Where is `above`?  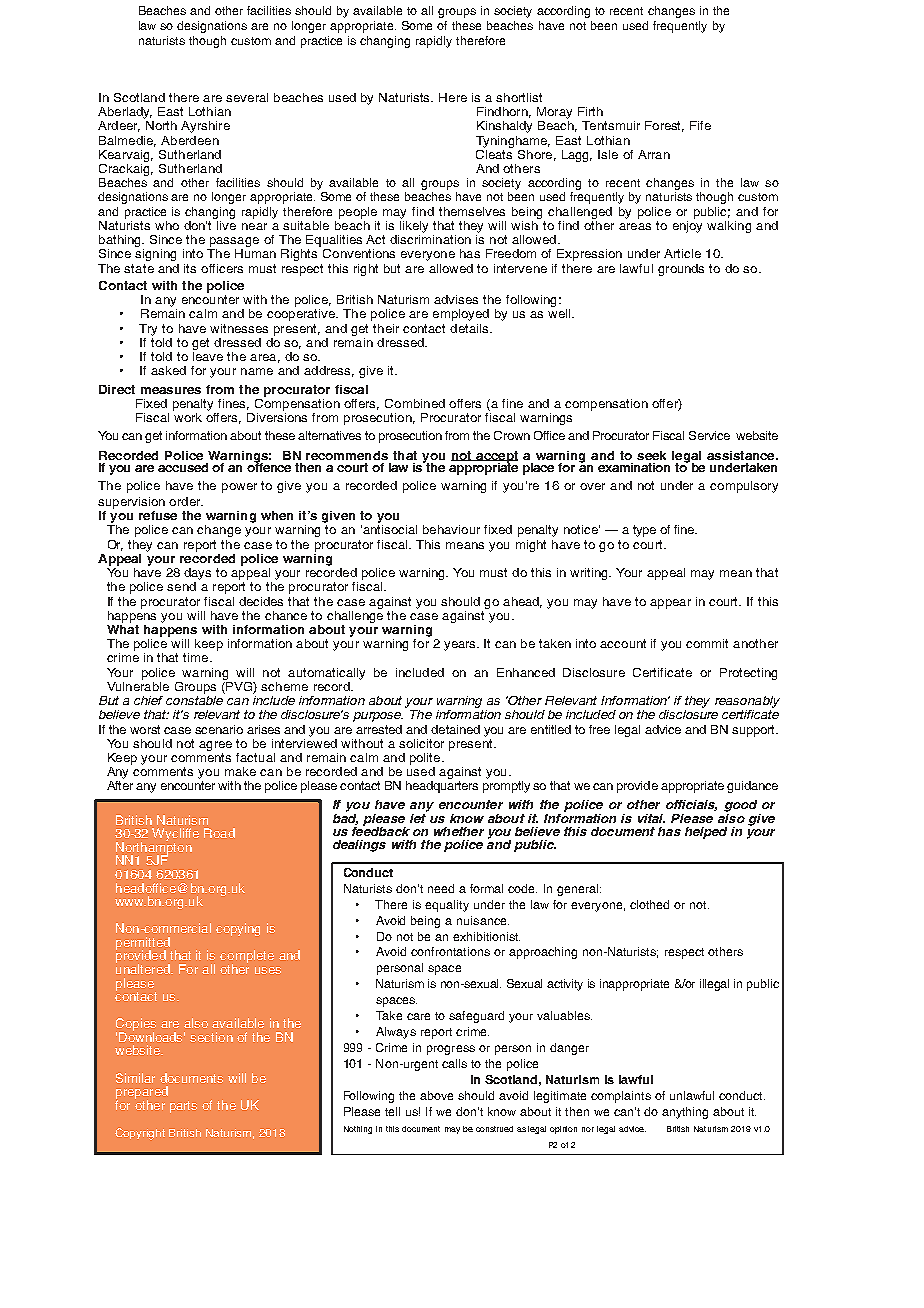 above is located at coordinates (436, 1095).
